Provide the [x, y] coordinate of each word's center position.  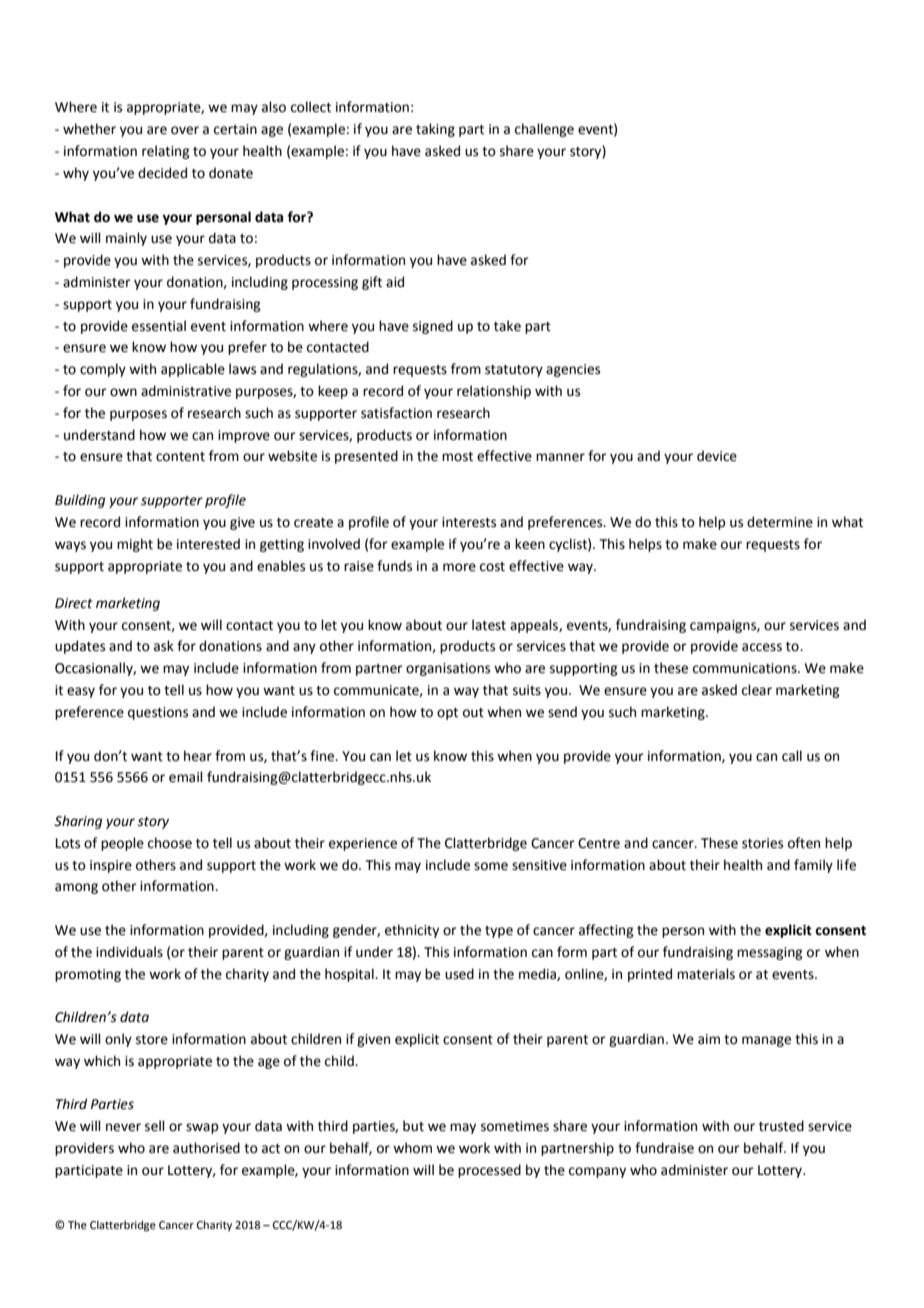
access [762, 647]
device [717, 456]
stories [762, 843]
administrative [186, 391]
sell [155, 1126]
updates [80, 647]
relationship [494, 392]
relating [165, 152]
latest [489, 625]
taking [435, 130]
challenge [544, 130]
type [499, 932]
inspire [111, 866]
